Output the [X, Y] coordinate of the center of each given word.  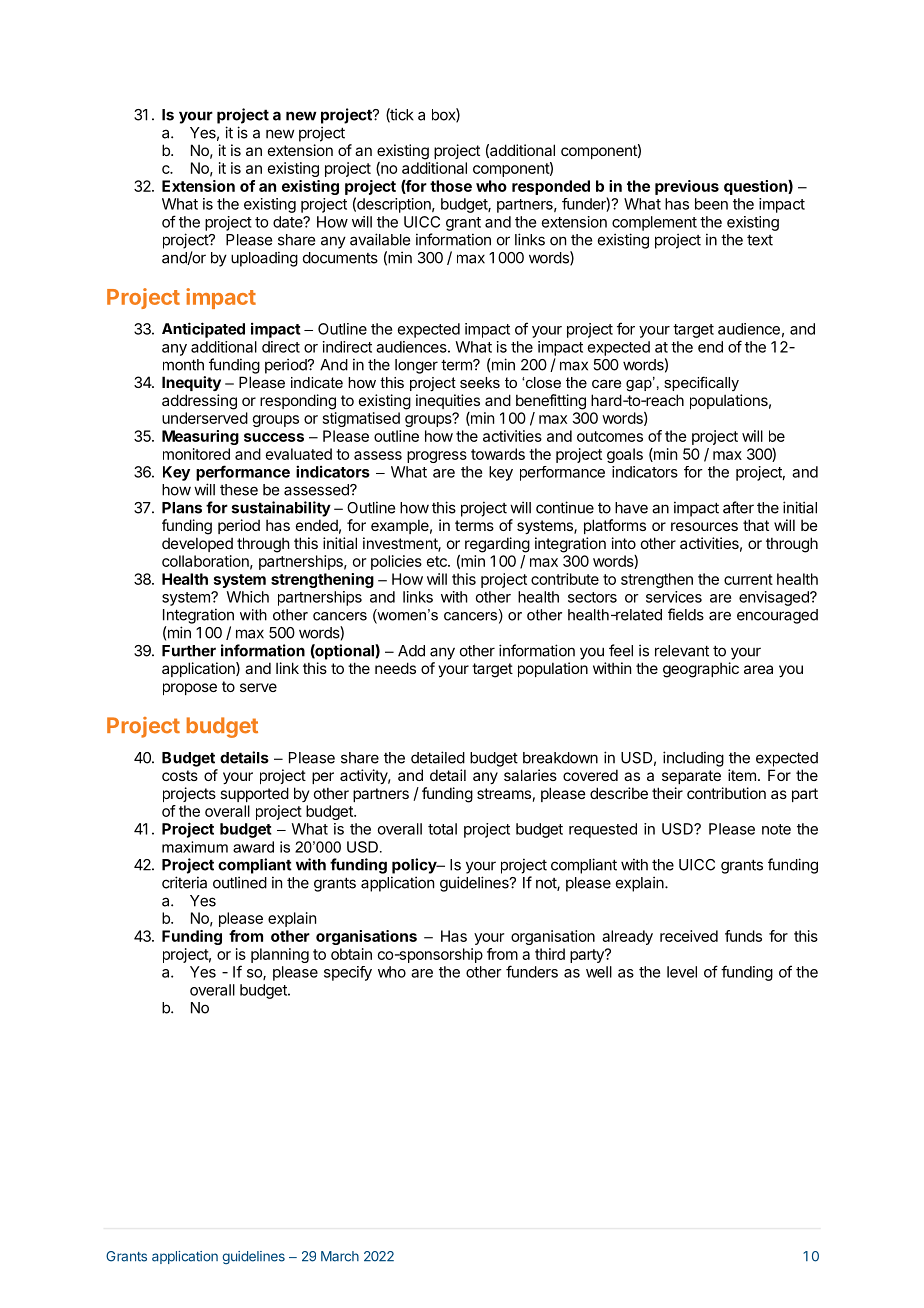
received [689, 936]
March [340, 1256]
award [253, 847]
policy [415, 866]
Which [247, 597]
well [599, 972]
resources [704, 526]
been [711, 204]
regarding [497, 545]
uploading [264, 259]
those [451, 186]
